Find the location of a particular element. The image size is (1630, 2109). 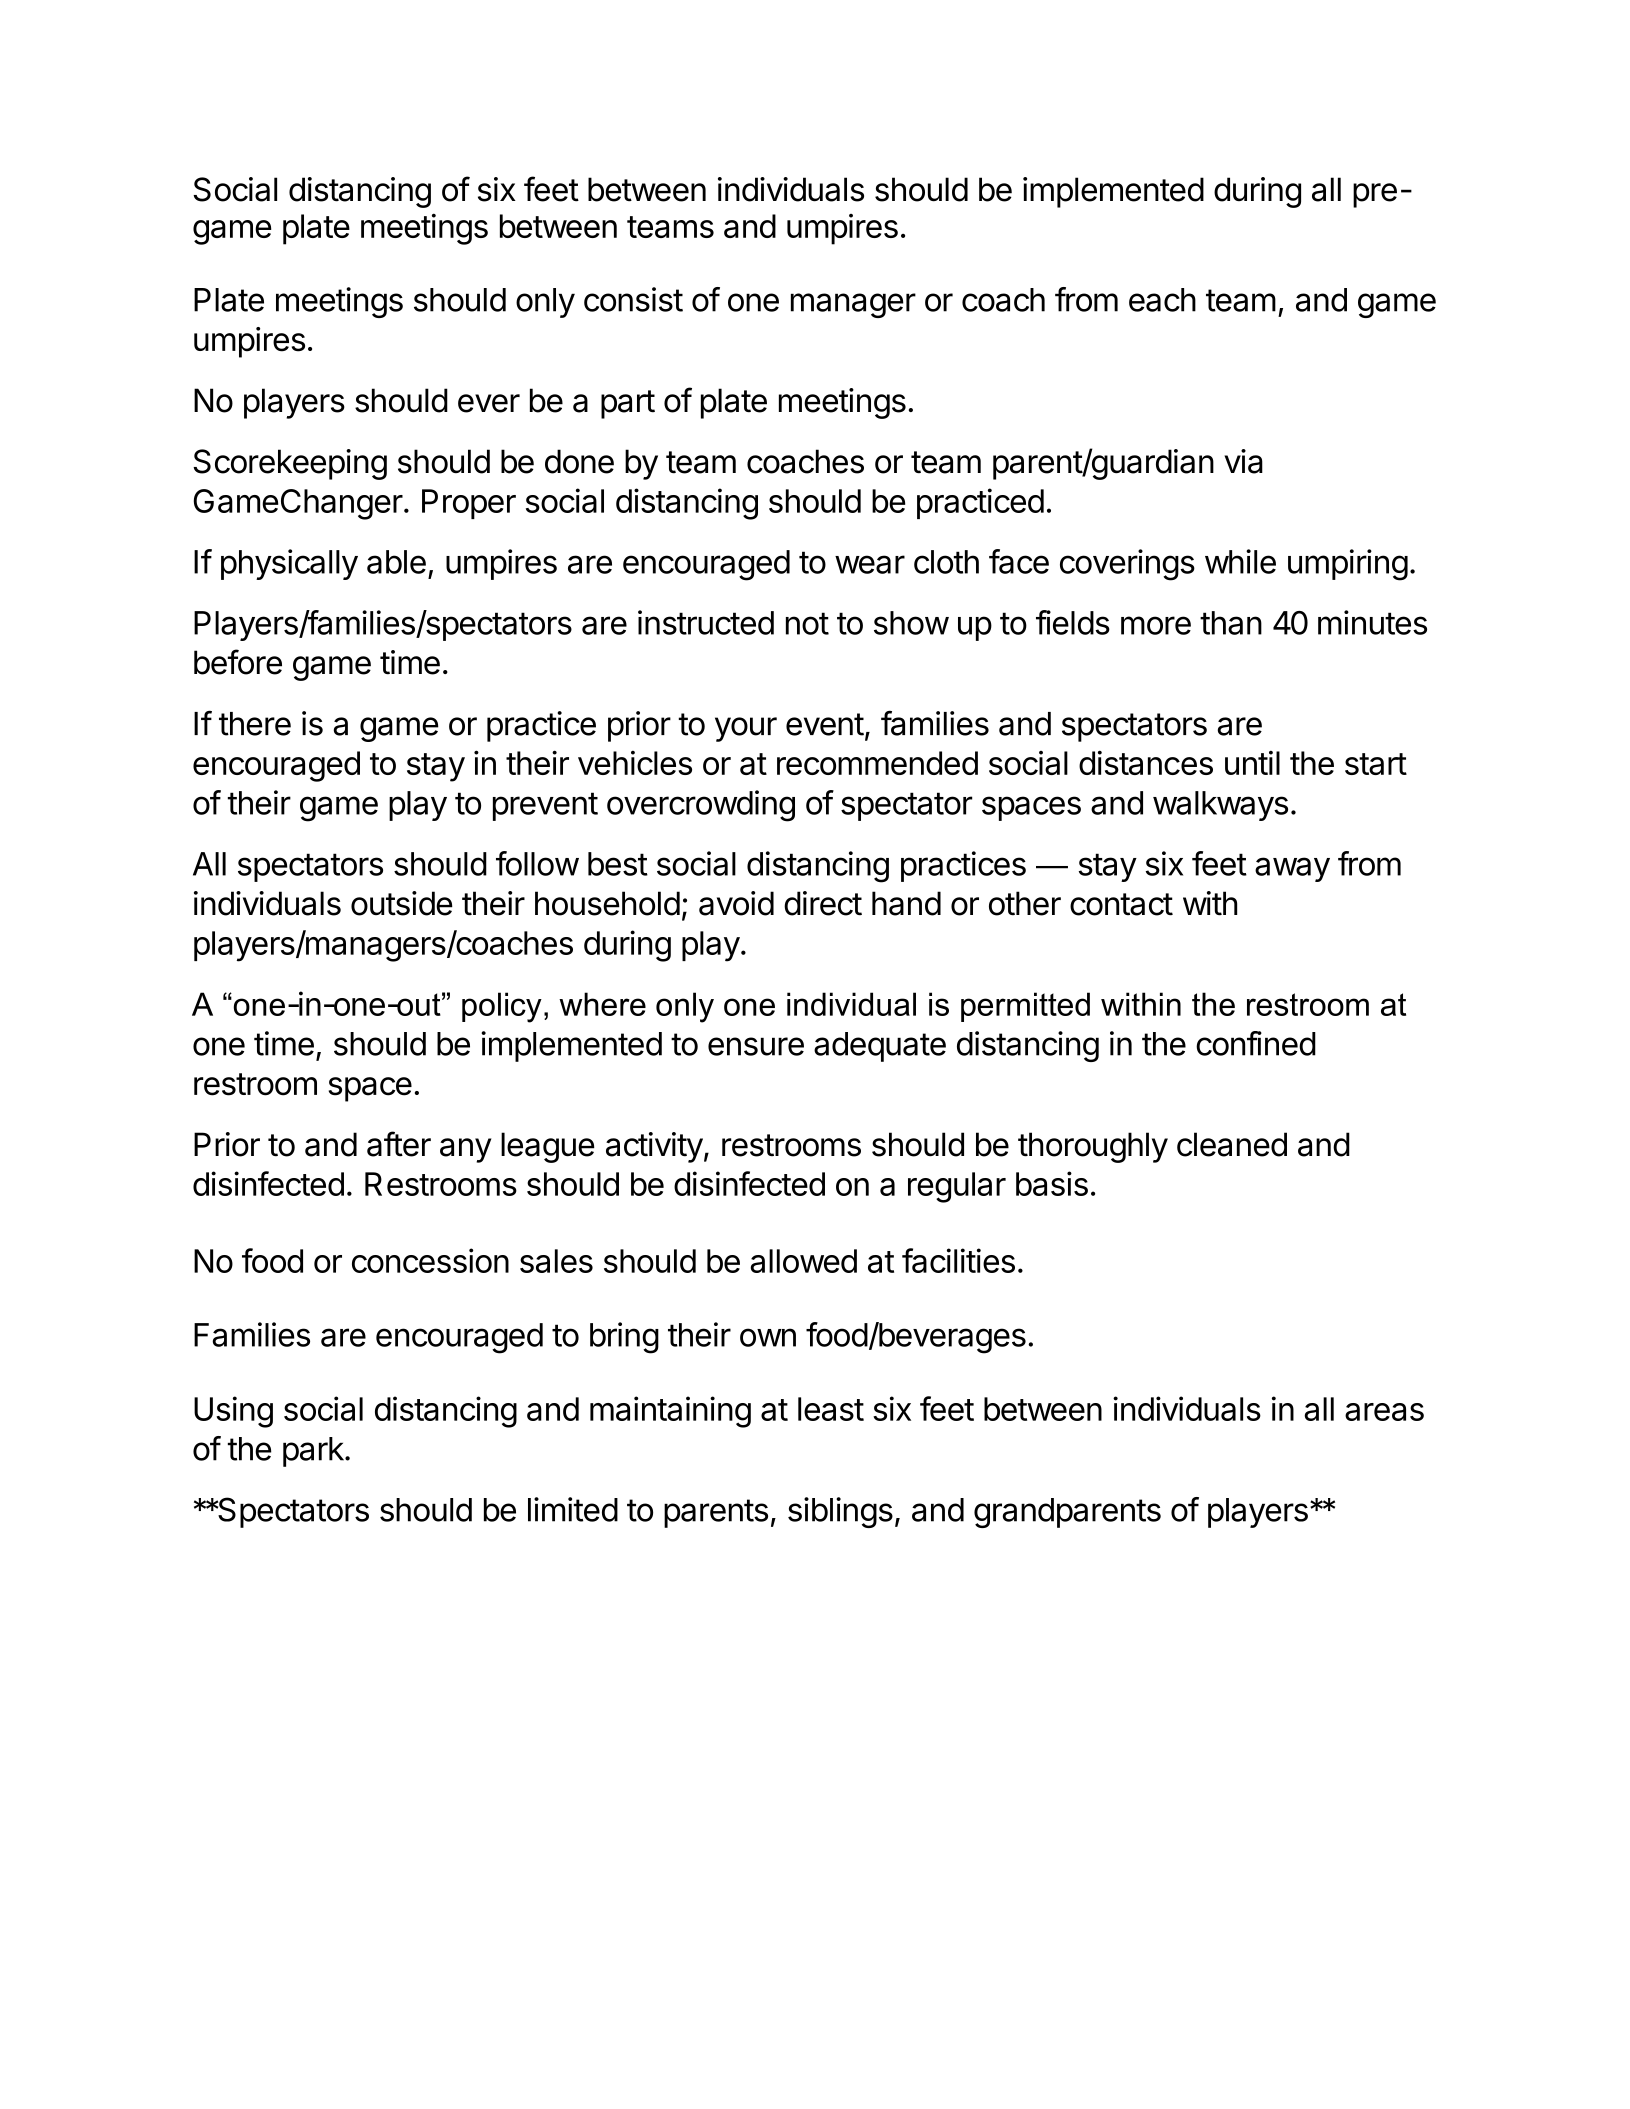

park is located at coordinates (313, 1452).
